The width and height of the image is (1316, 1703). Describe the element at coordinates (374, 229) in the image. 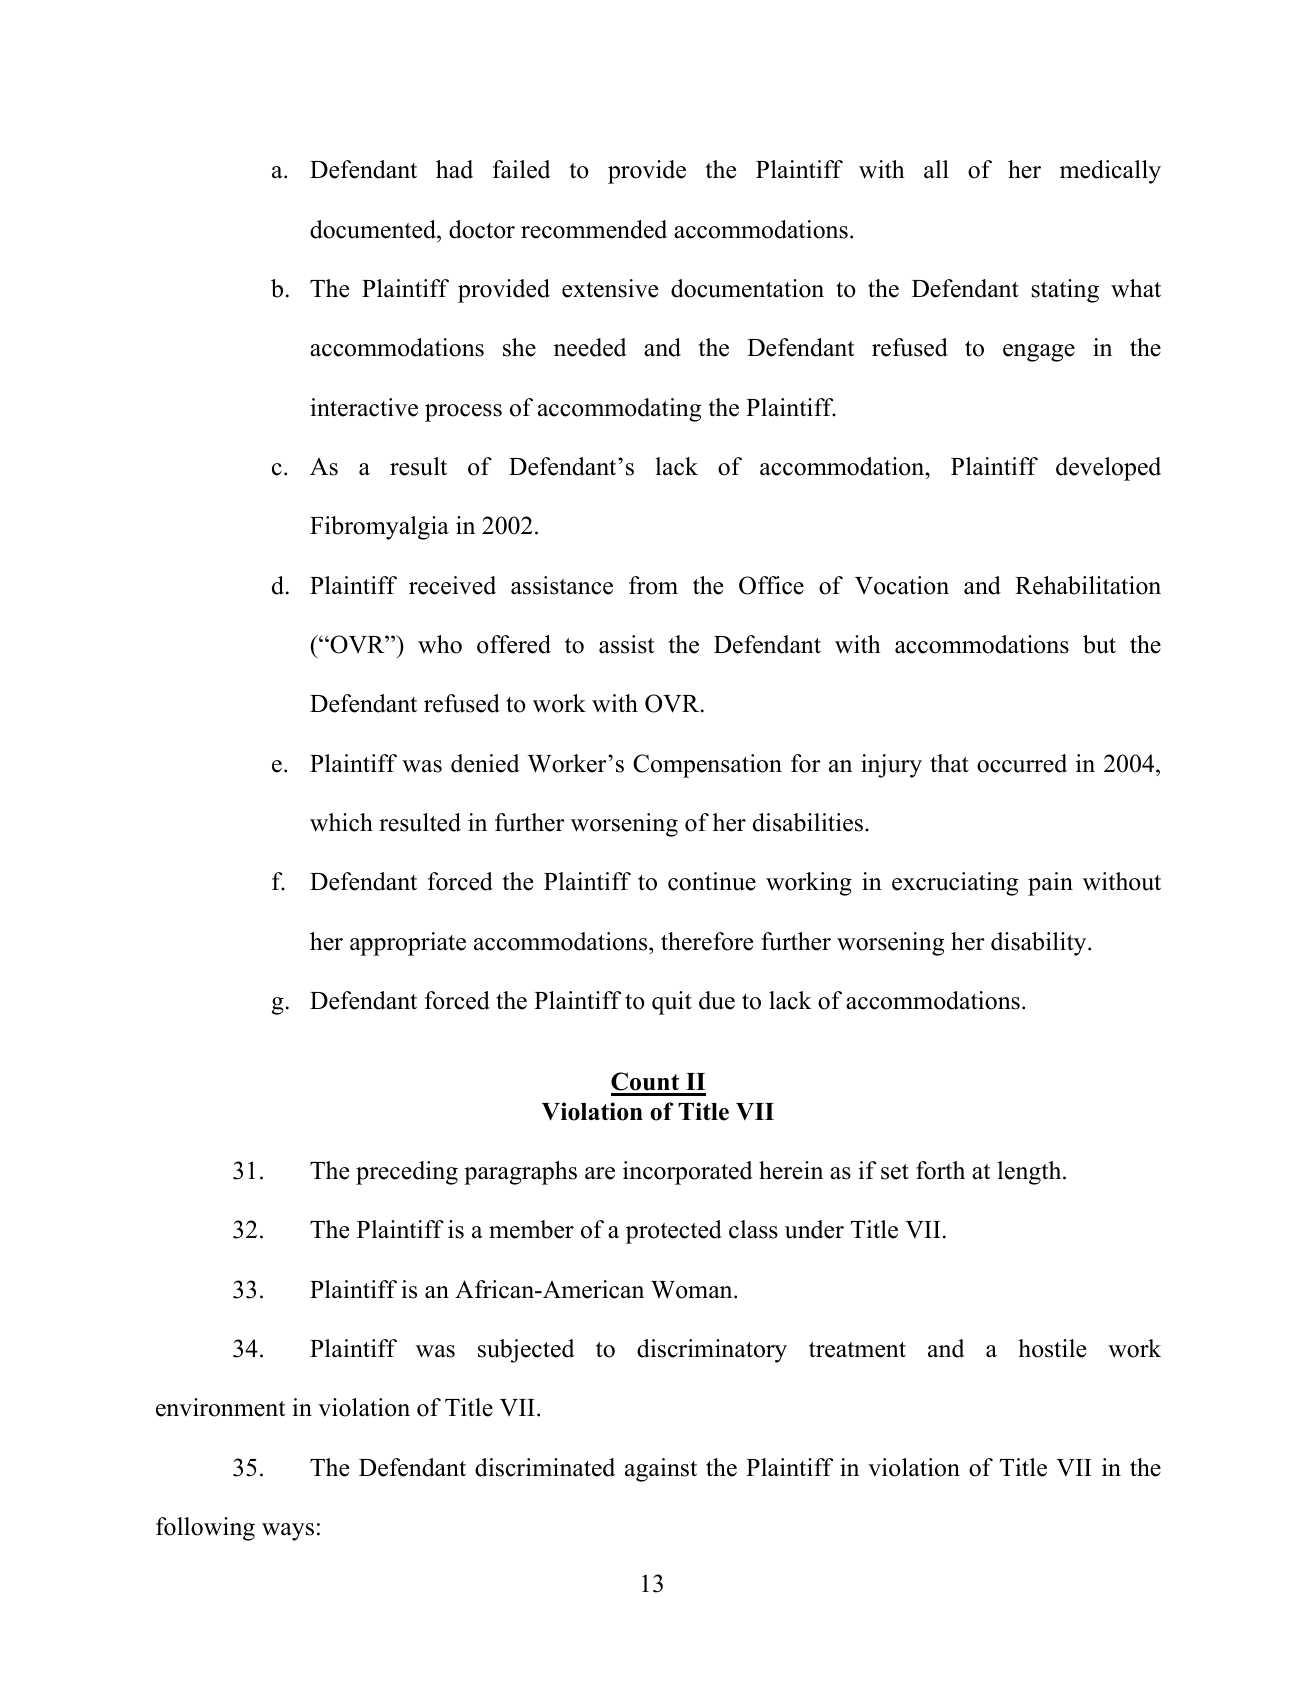

I see `documented` at that location.
